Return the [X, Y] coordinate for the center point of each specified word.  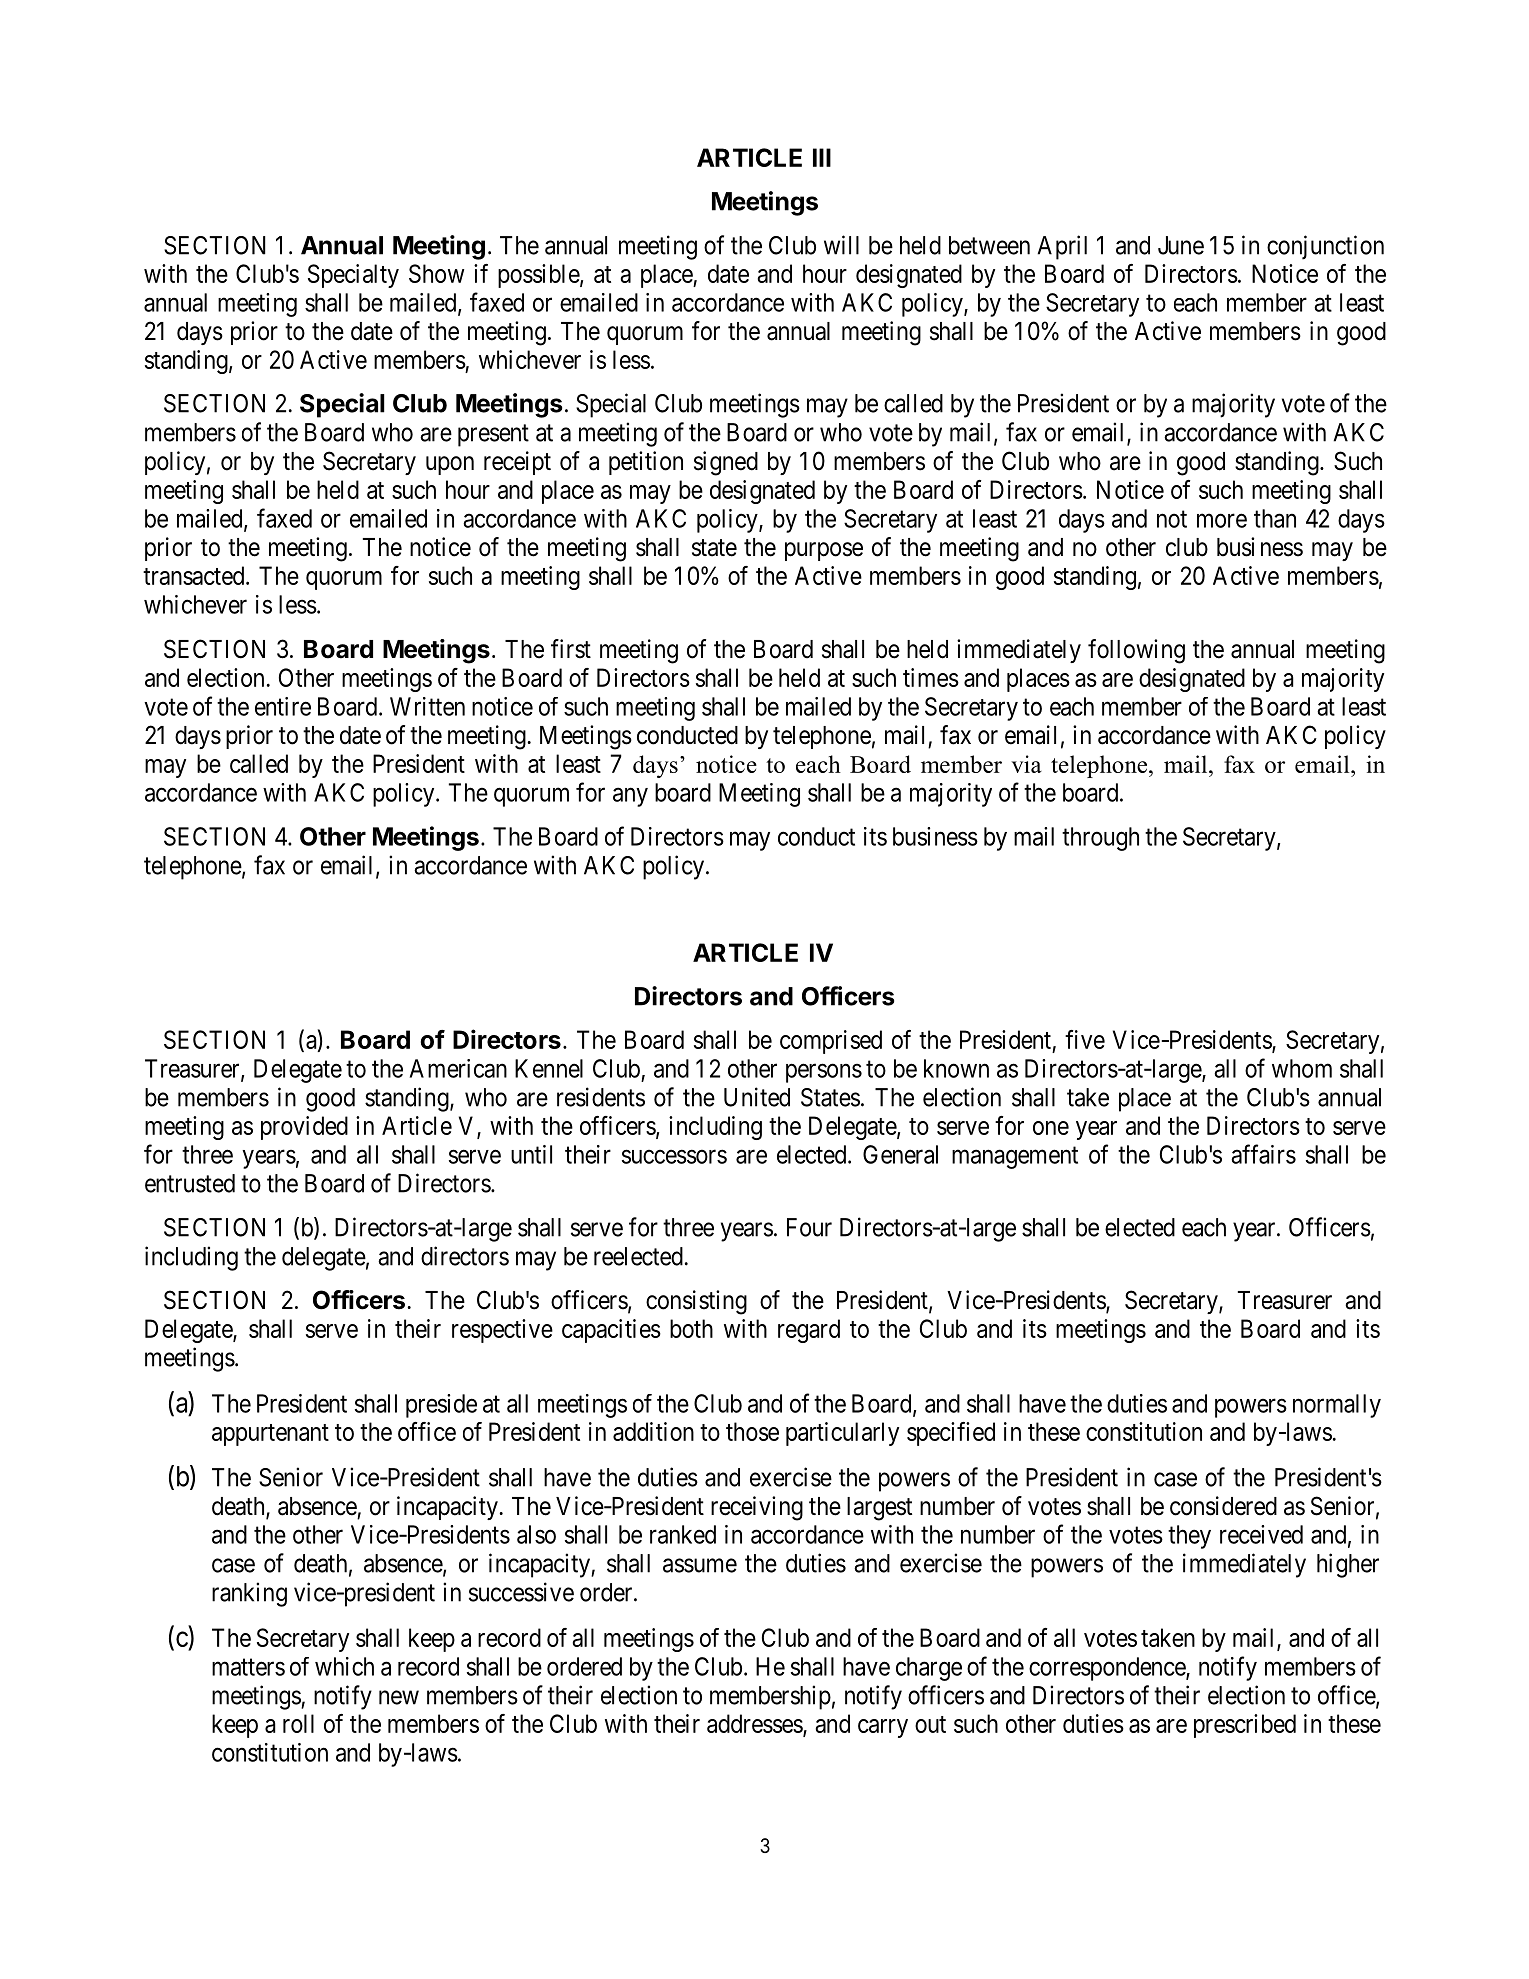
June [1181, 245]
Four [809, 1227]
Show [436, 273]
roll [298, 1723]
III [822, 157]
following [1136, 651]
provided [304, 1128]
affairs [1263, 1154]
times [931, 677]
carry [883, 1728]
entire [283, 706]
